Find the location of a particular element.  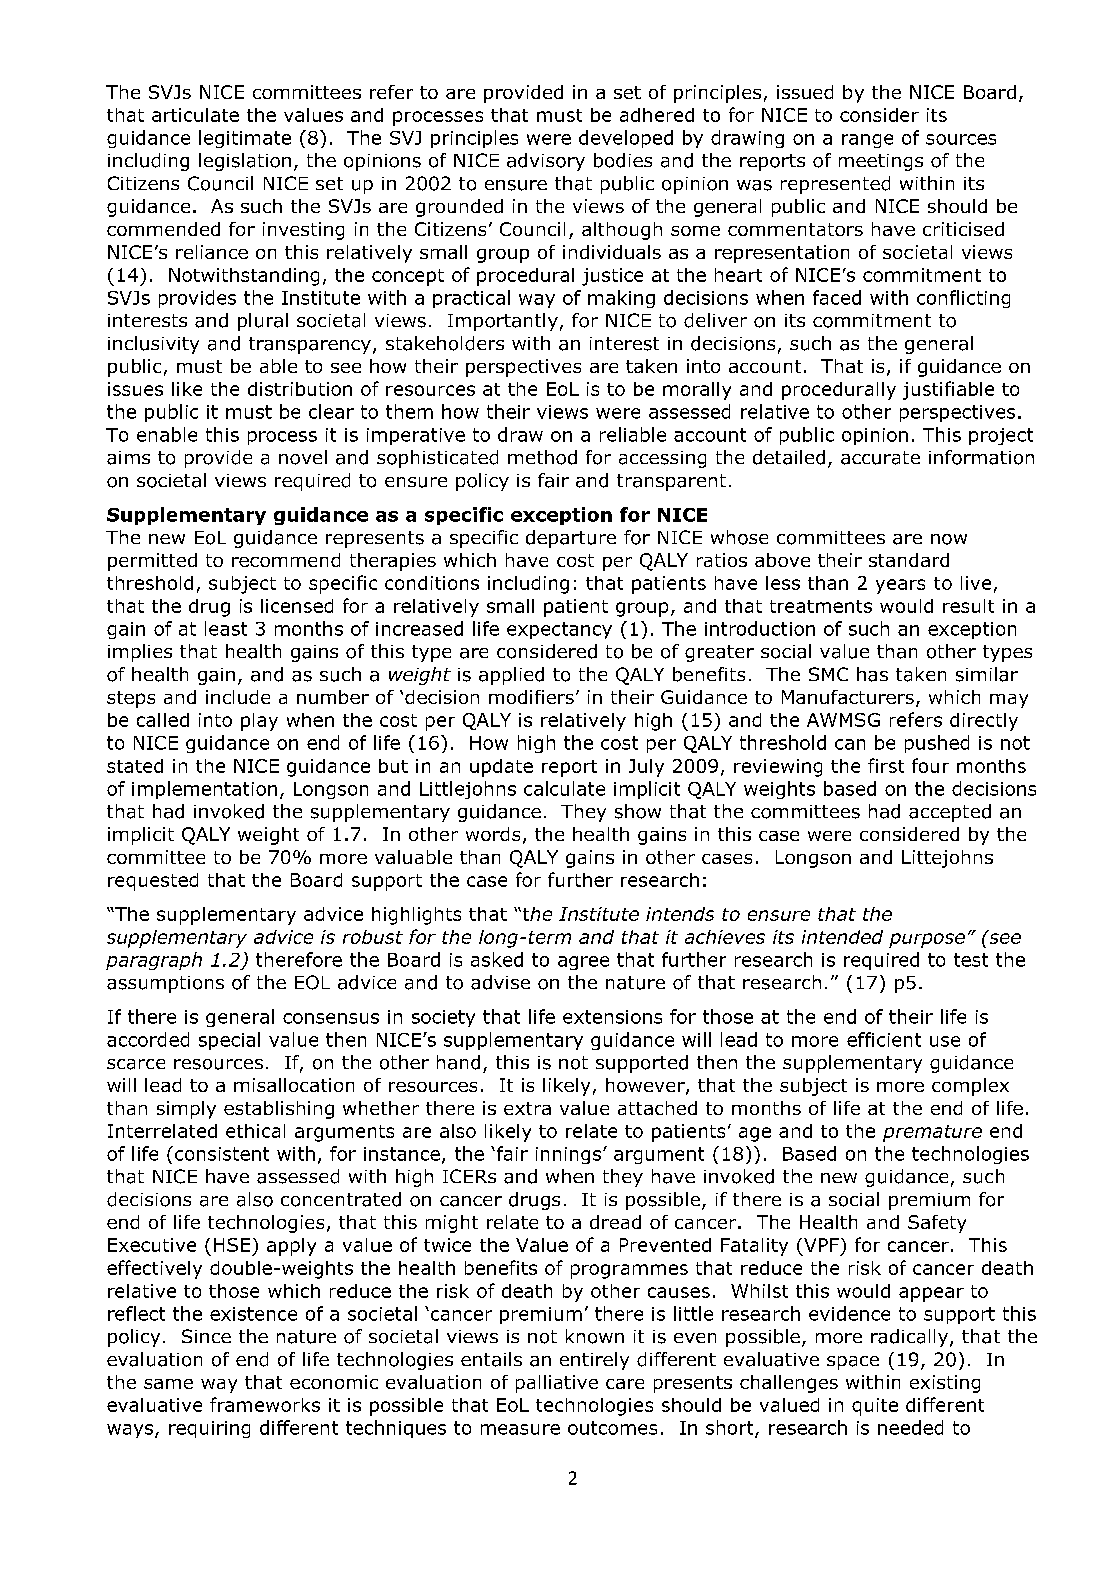

calculate is located at coordinates (564, 788).
